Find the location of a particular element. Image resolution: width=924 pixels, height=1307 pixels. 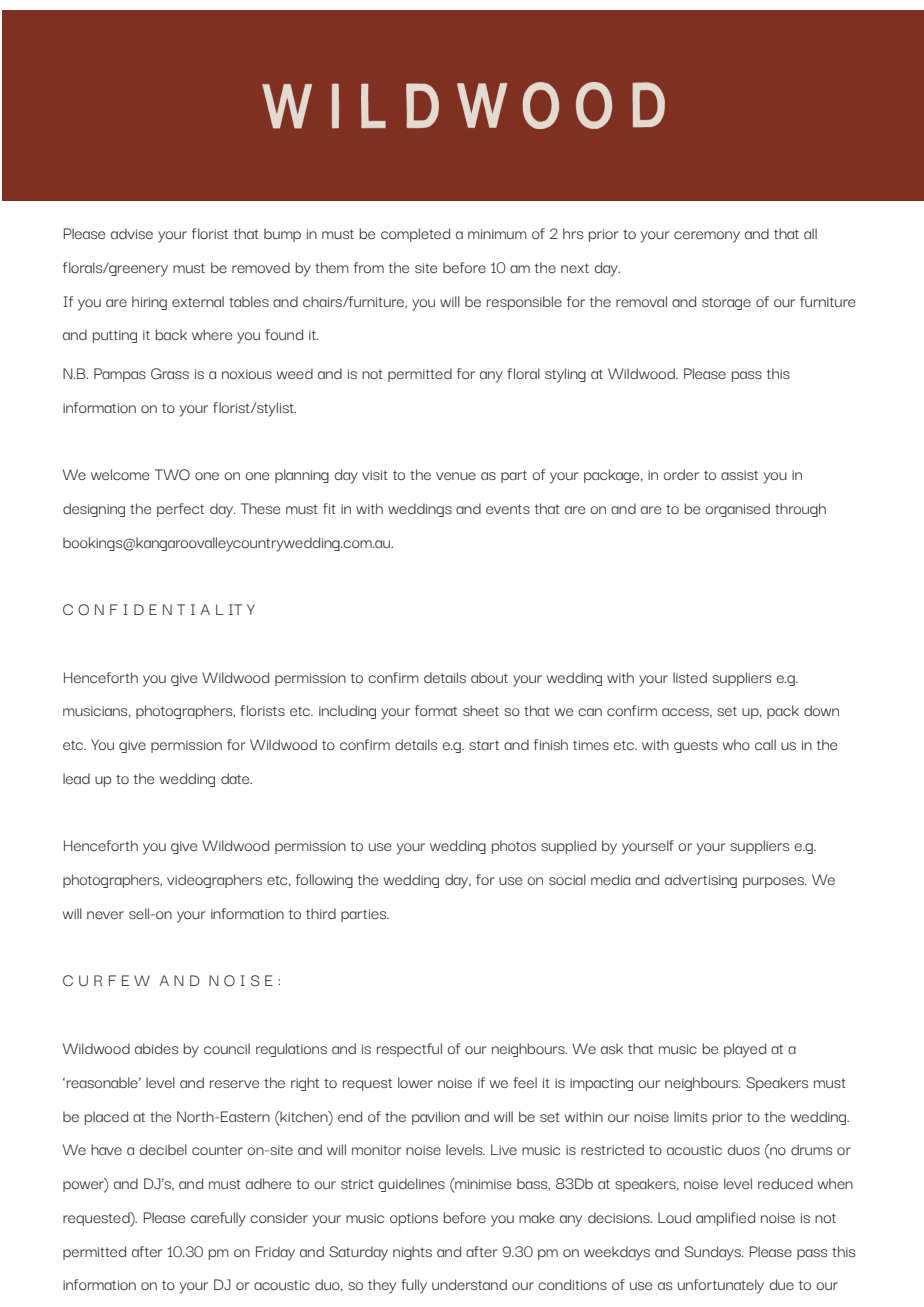

about is located at coordinates (489, 677).
